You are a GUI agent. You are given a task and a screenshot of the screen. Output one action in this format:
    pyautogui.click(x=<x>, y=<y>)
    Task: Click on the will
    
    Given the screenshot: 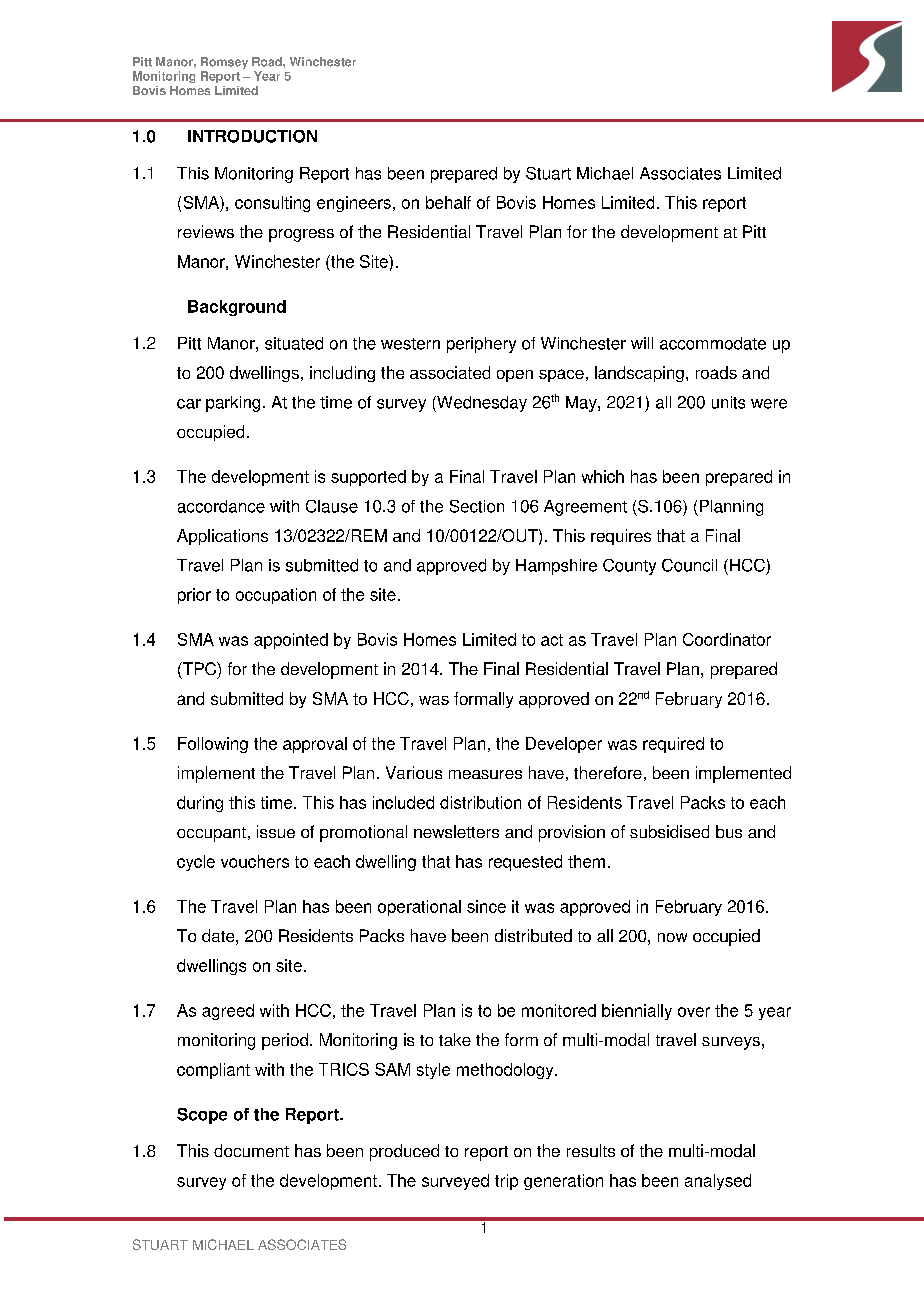 What is the action you would take?
    pyautogui.click(x=642, y=343)
